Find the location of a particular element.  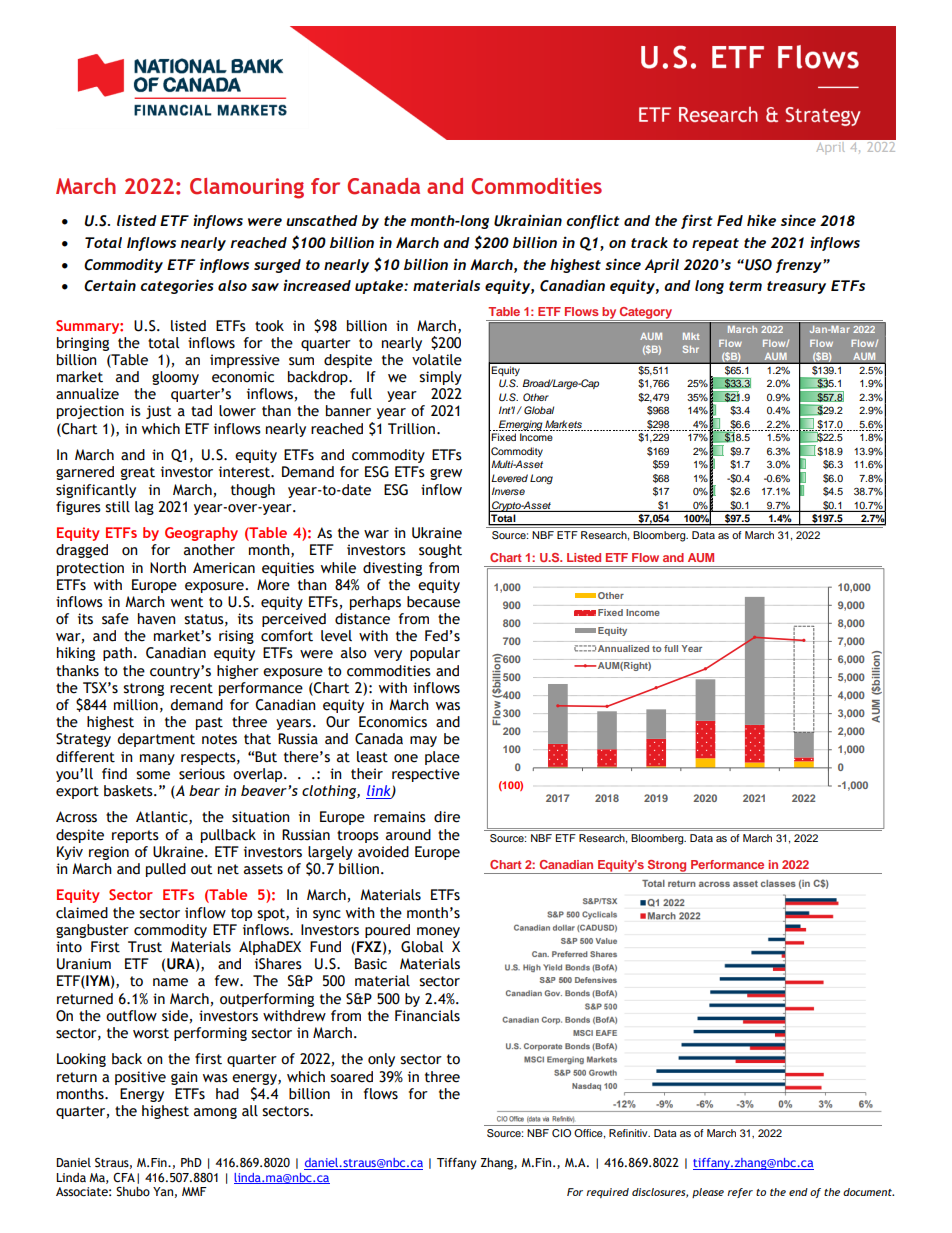

dire is located at coordinates (447, 817).
